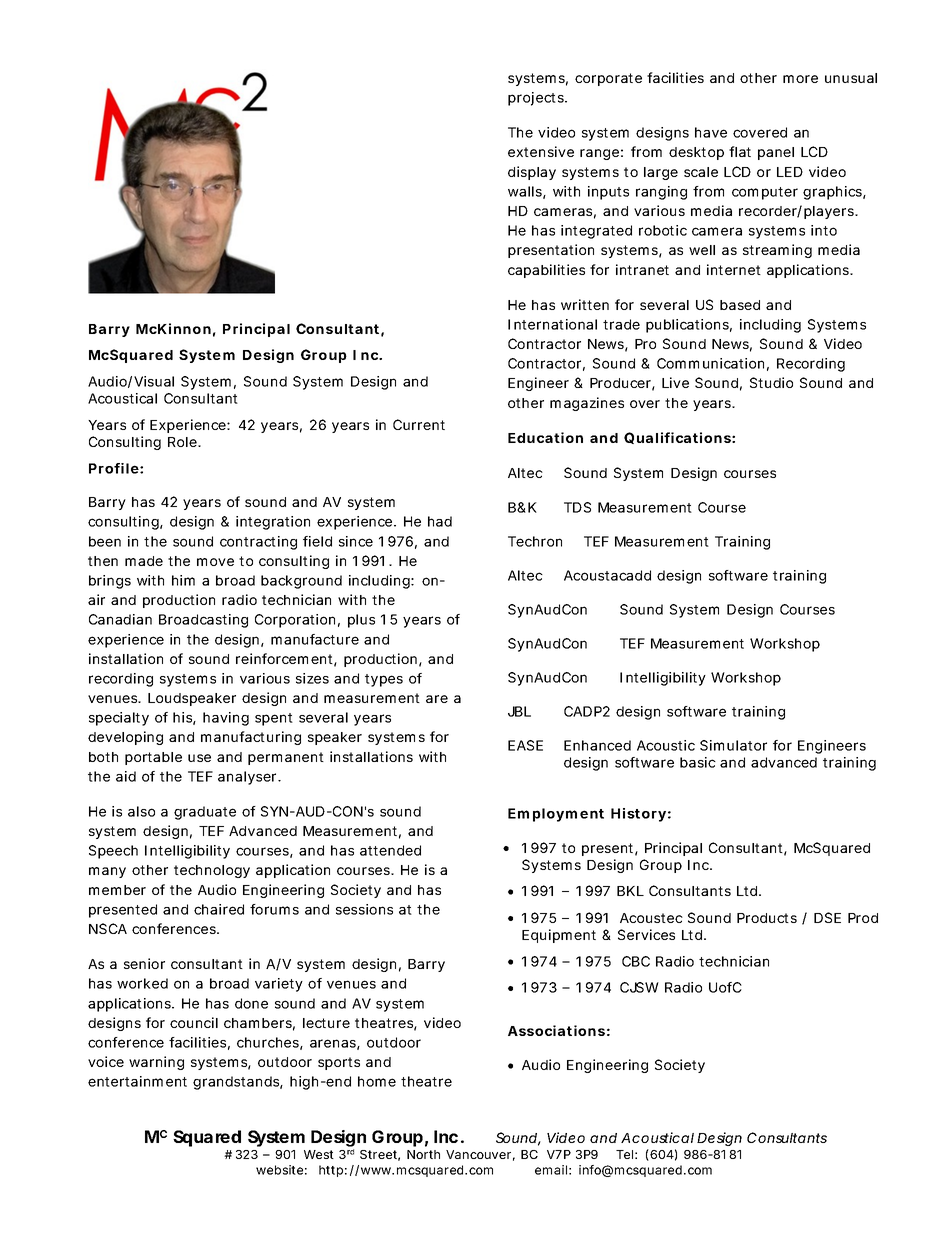  I want to click on entertainment, so click(137, 1081).
